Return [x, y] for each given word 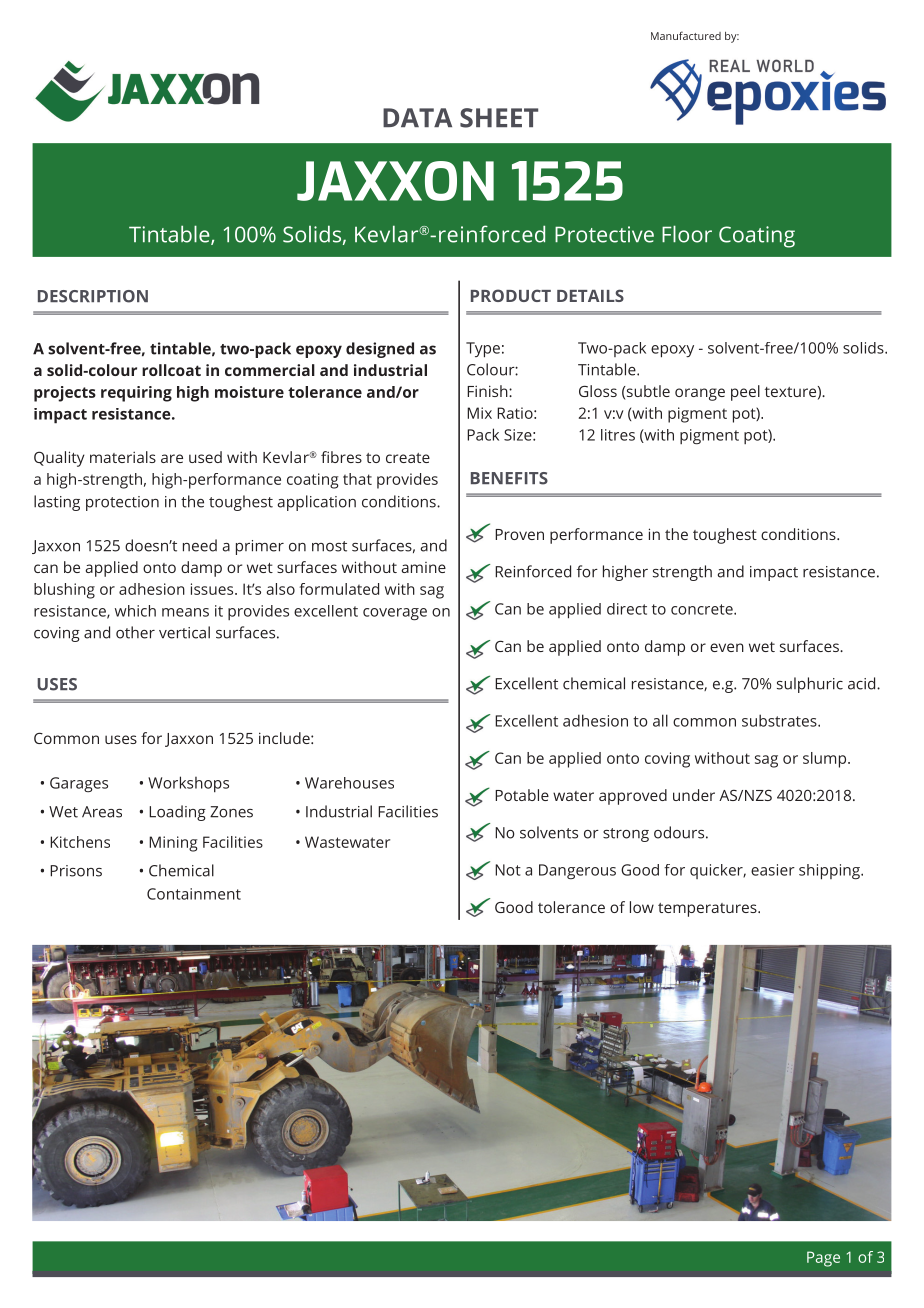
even [727, 647]
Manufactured [686, 35]
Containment [194, 894]
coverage [395, 614]
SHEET [499, 118]
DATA [417, 117]
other [135, 632]
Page [823, 1259]
